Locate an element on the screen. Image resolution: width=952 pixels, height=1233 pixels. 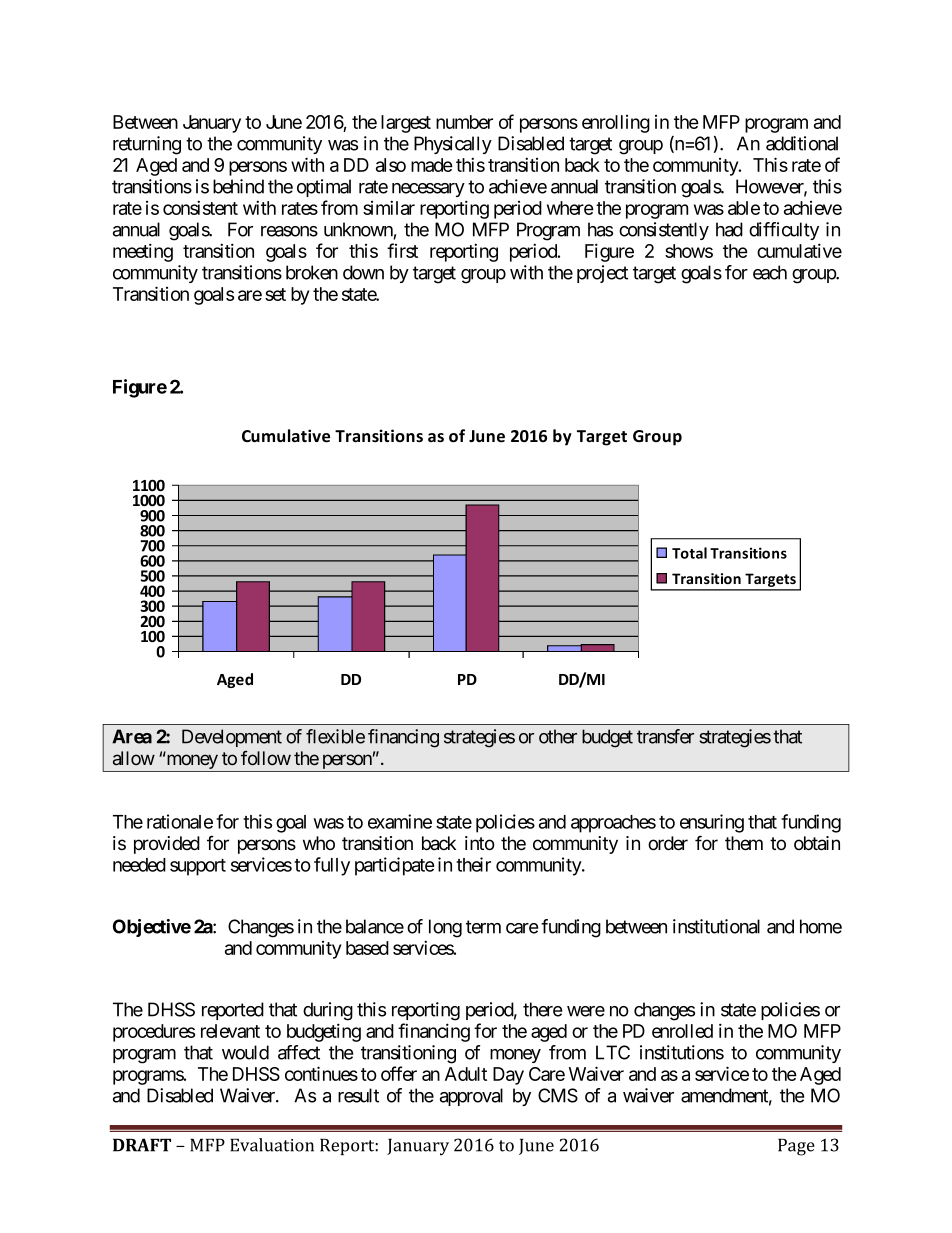
DRAFT is located at coordinates (142, 1145).
